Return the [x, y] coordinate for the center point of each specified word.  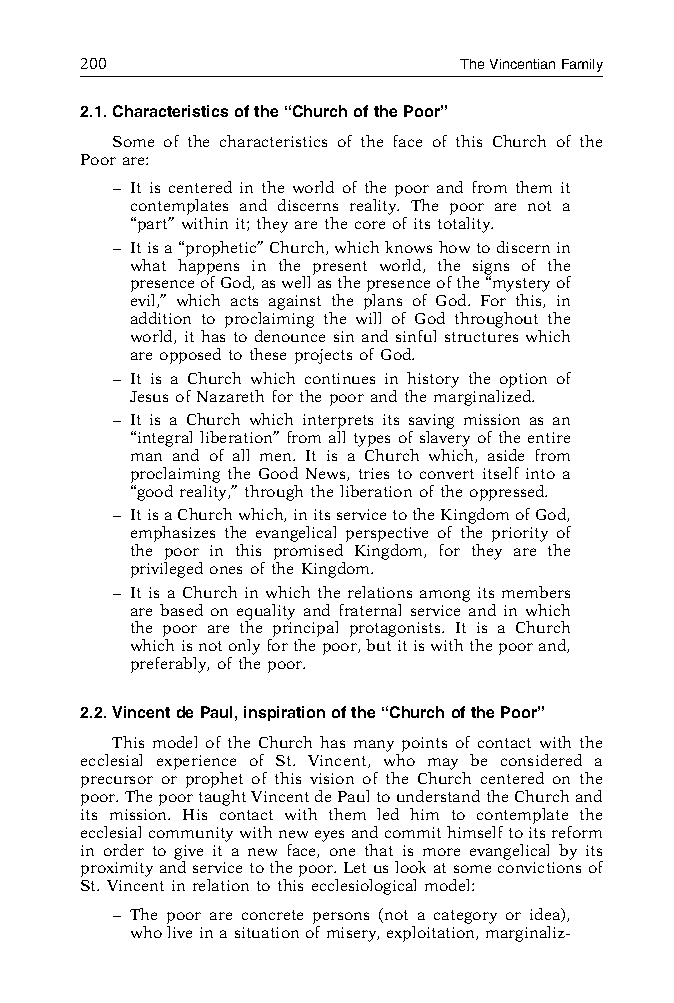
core [370, 225]
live [179, 932]
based [181, 610]
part [152, 225]
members [536, 592]
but [378, 645]
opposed [190, 356]
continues [340, 378]
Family [582, 65]
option [523, 380]
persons [341, 919]
